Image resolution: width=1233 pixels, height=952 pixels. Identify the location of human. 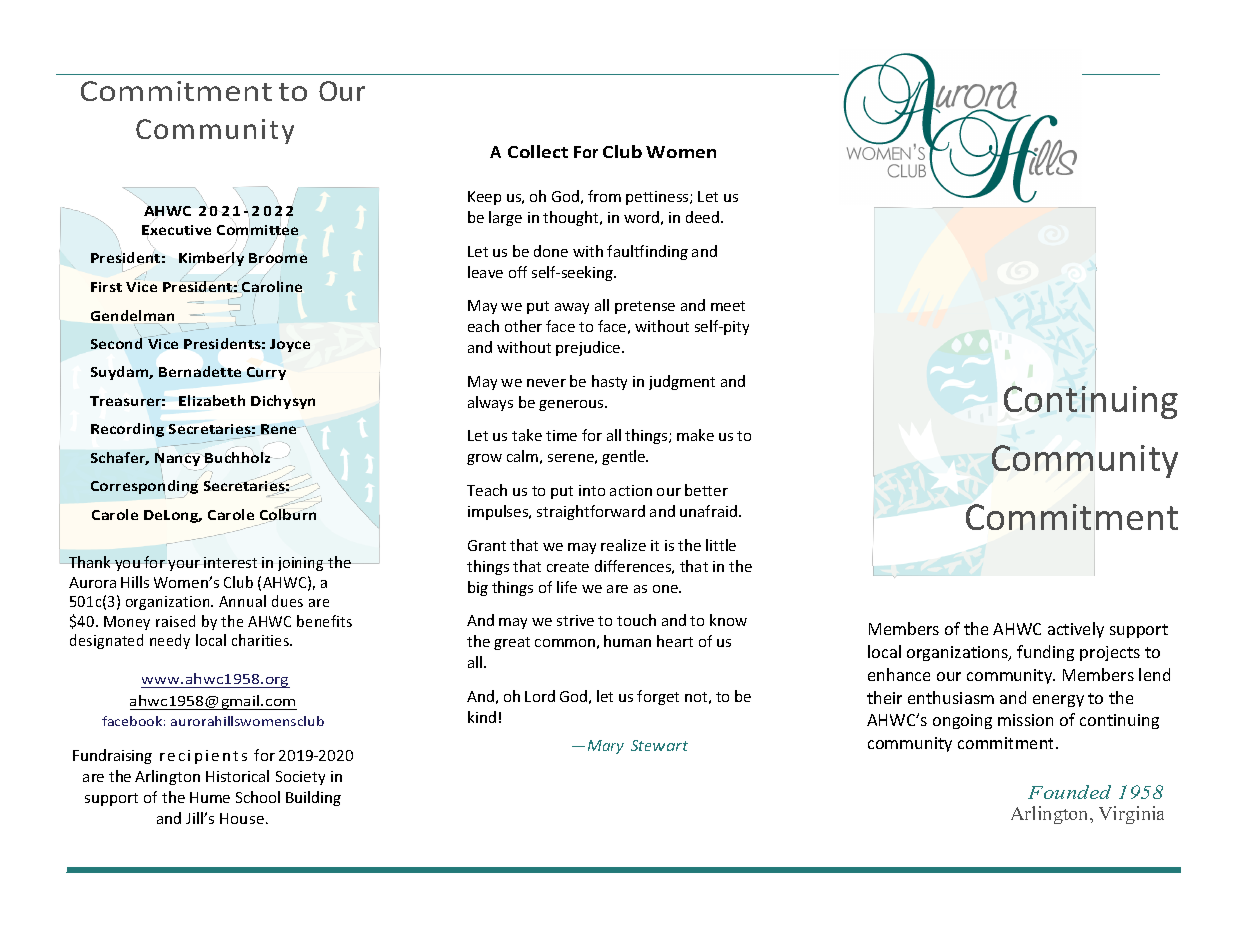
(627, 641).
